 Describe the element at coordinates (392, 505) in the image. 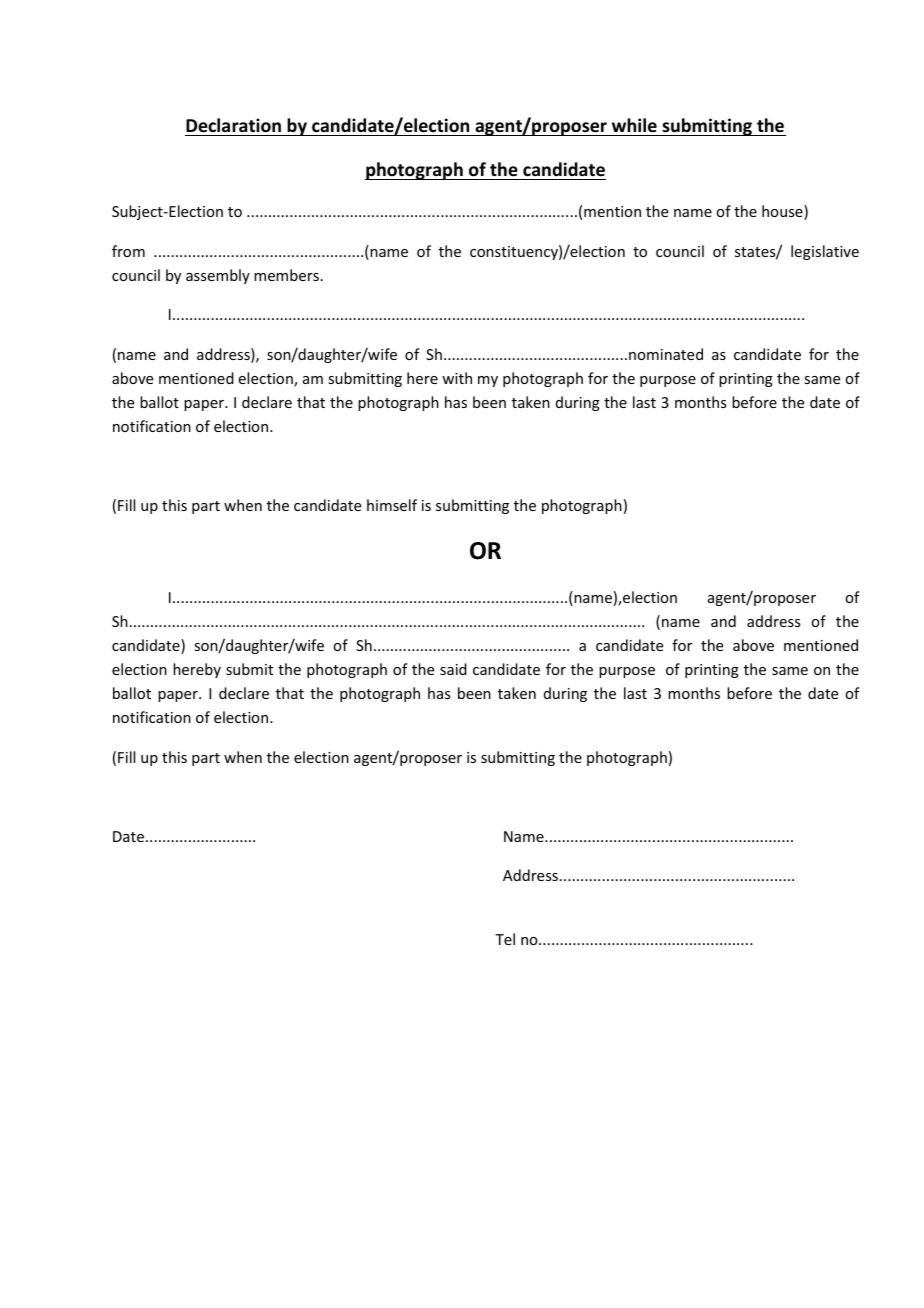

I see `himself` at that location.
